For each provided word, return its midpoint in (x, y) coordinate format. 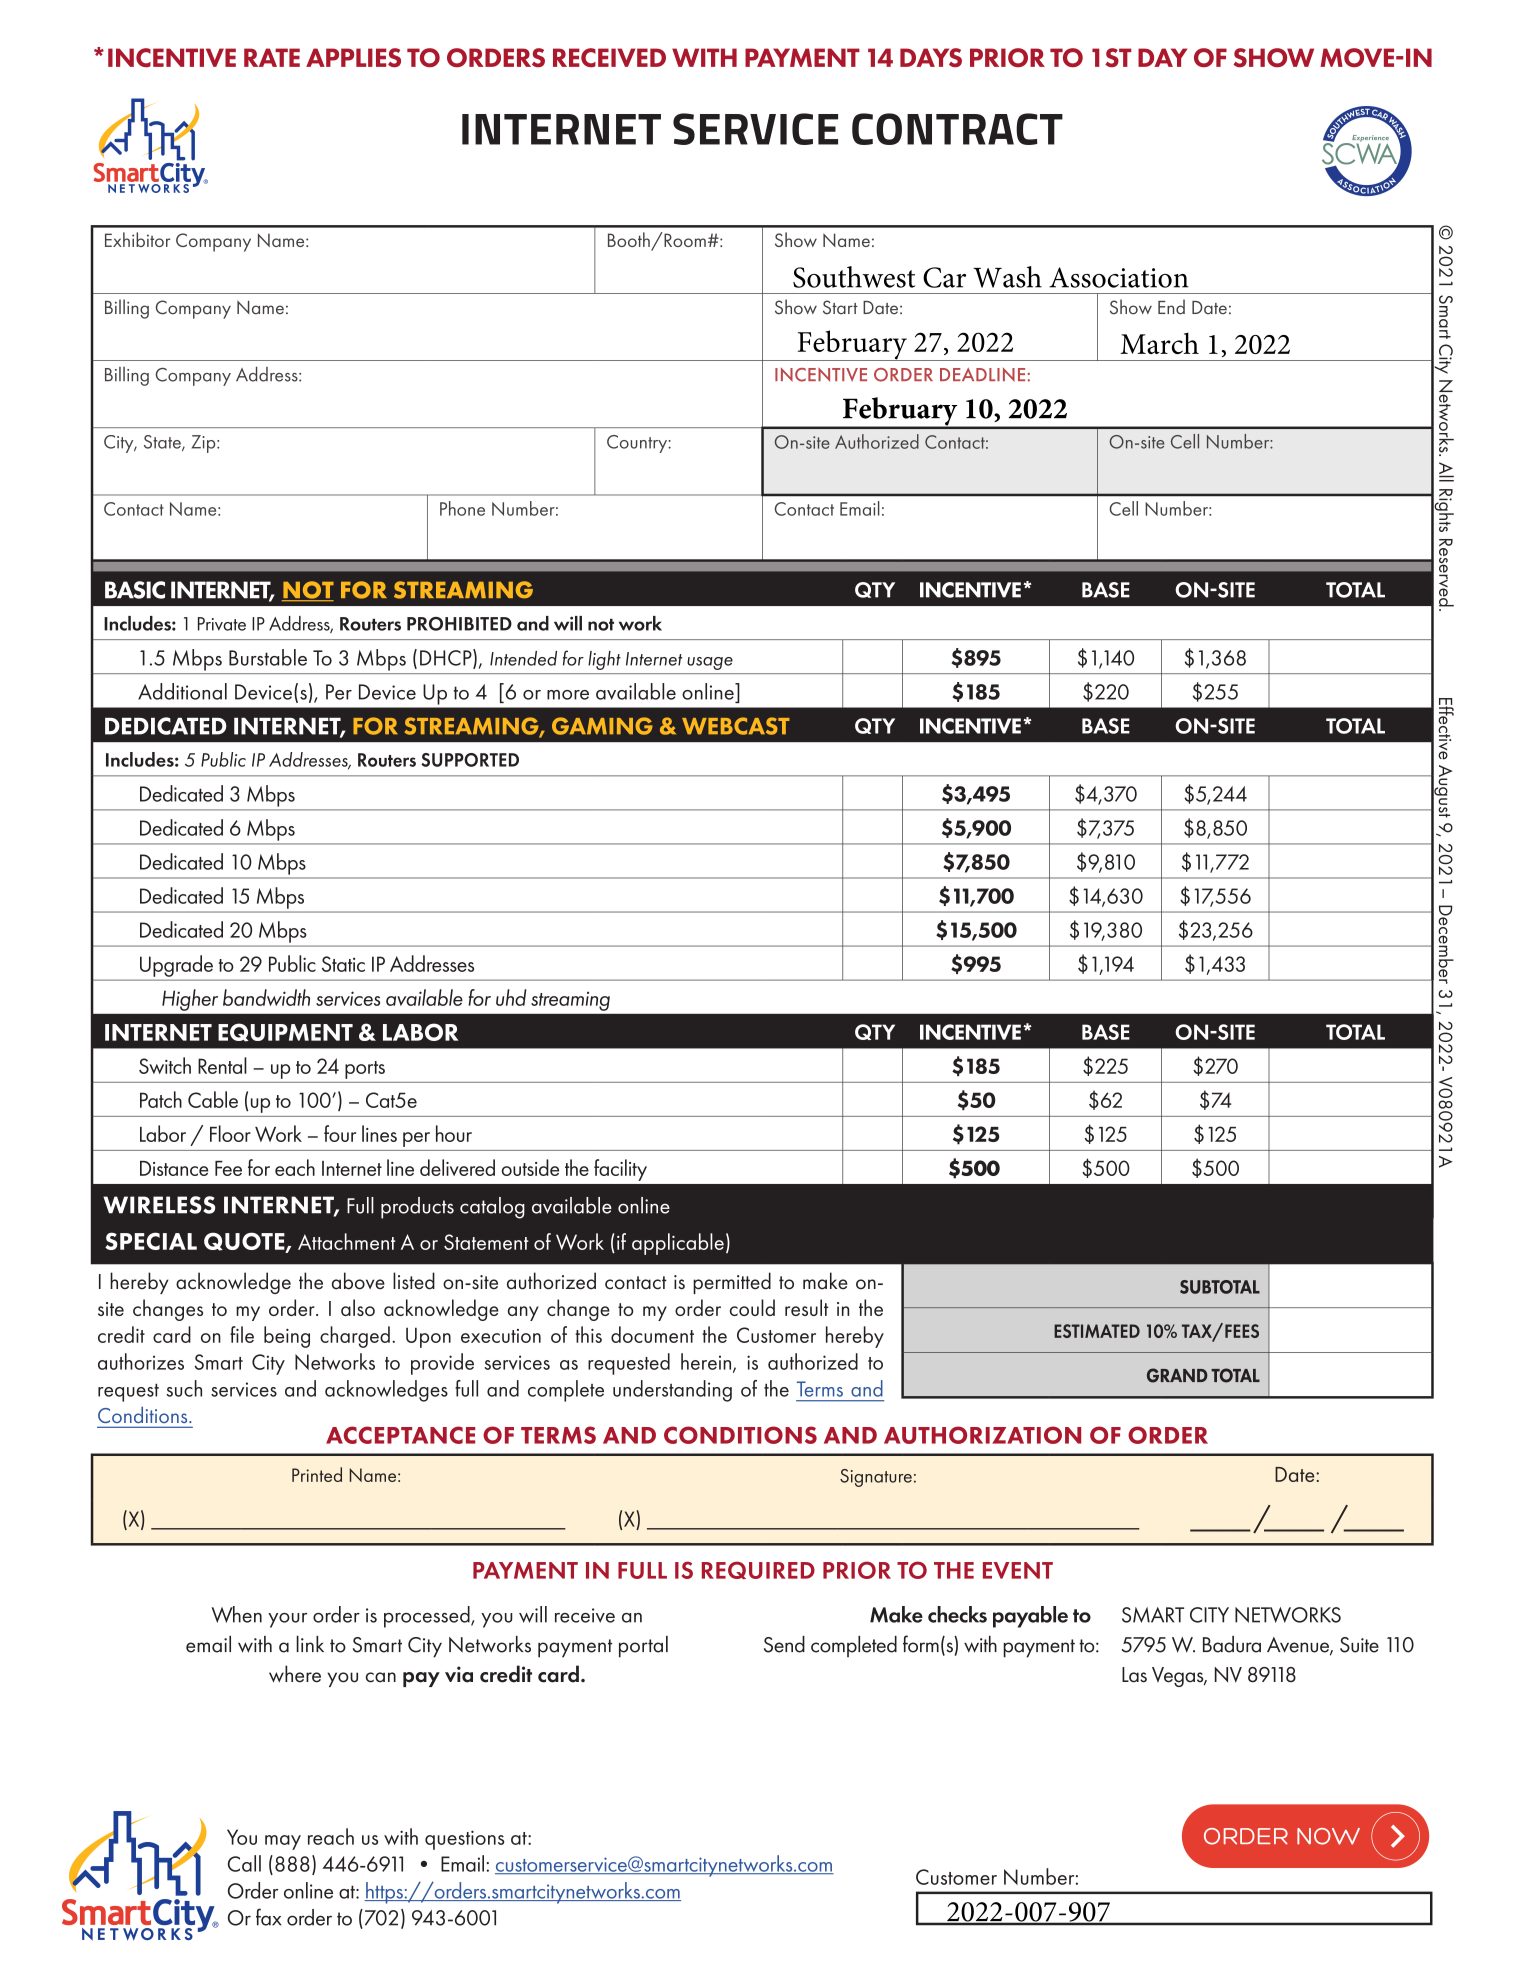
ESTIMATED (1097, 1331)
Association (1119, 277)
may (283, 1842)
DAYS (931, 57)
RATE (272, 57)
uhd (511, 997)
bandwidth (266, 997)
